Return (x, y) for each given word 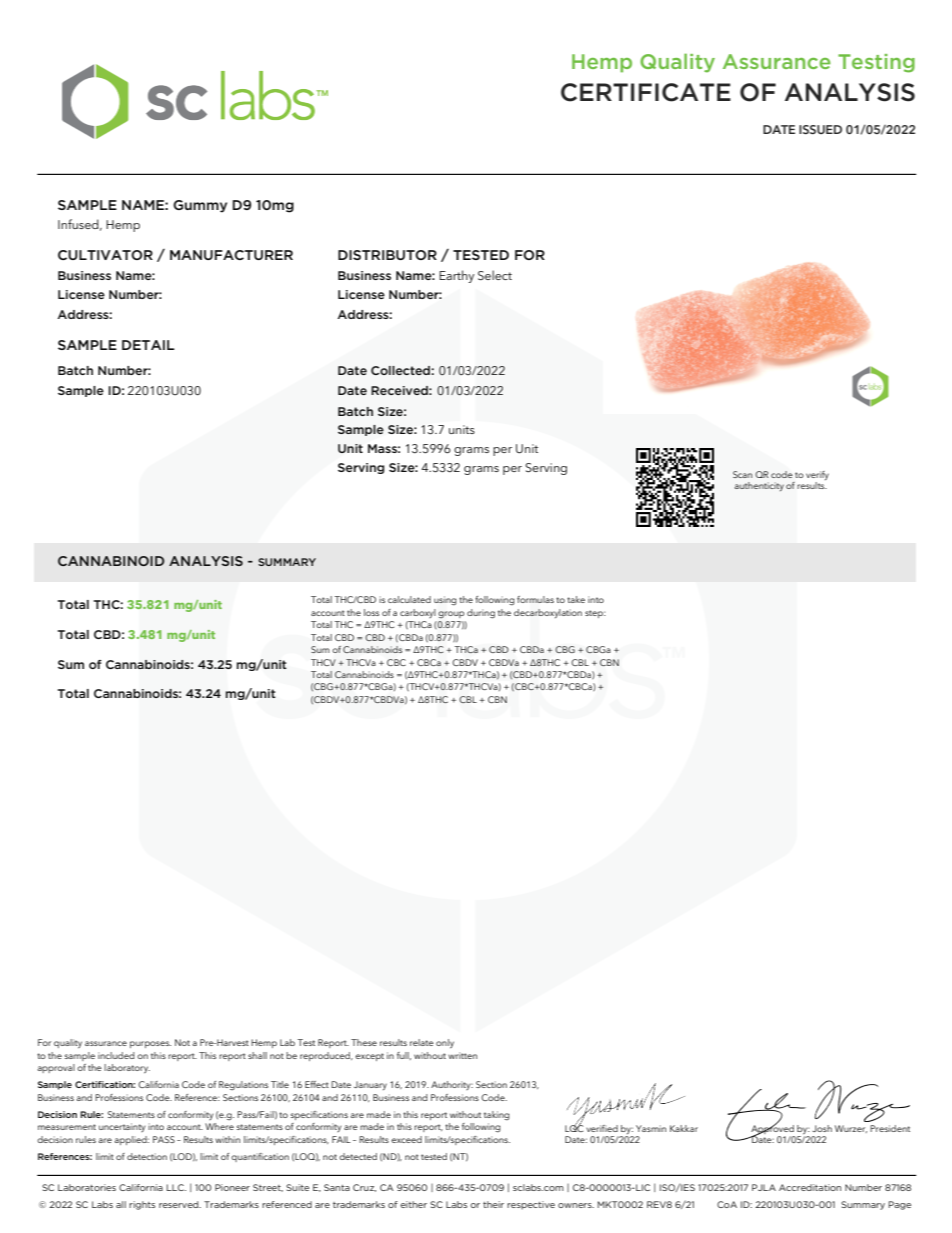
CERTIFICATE (646, 92)
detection (147, 1156)
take (576, 599)
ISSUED (820, 129)
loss (371, 612)
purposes (150, 1044)
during (481, 614)
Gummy (200, 206)
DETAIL (148, 345)
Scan (742, 474)
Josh (822, 1128)
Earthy (456, 276)
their (493, 1204)
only (445, 1043)
